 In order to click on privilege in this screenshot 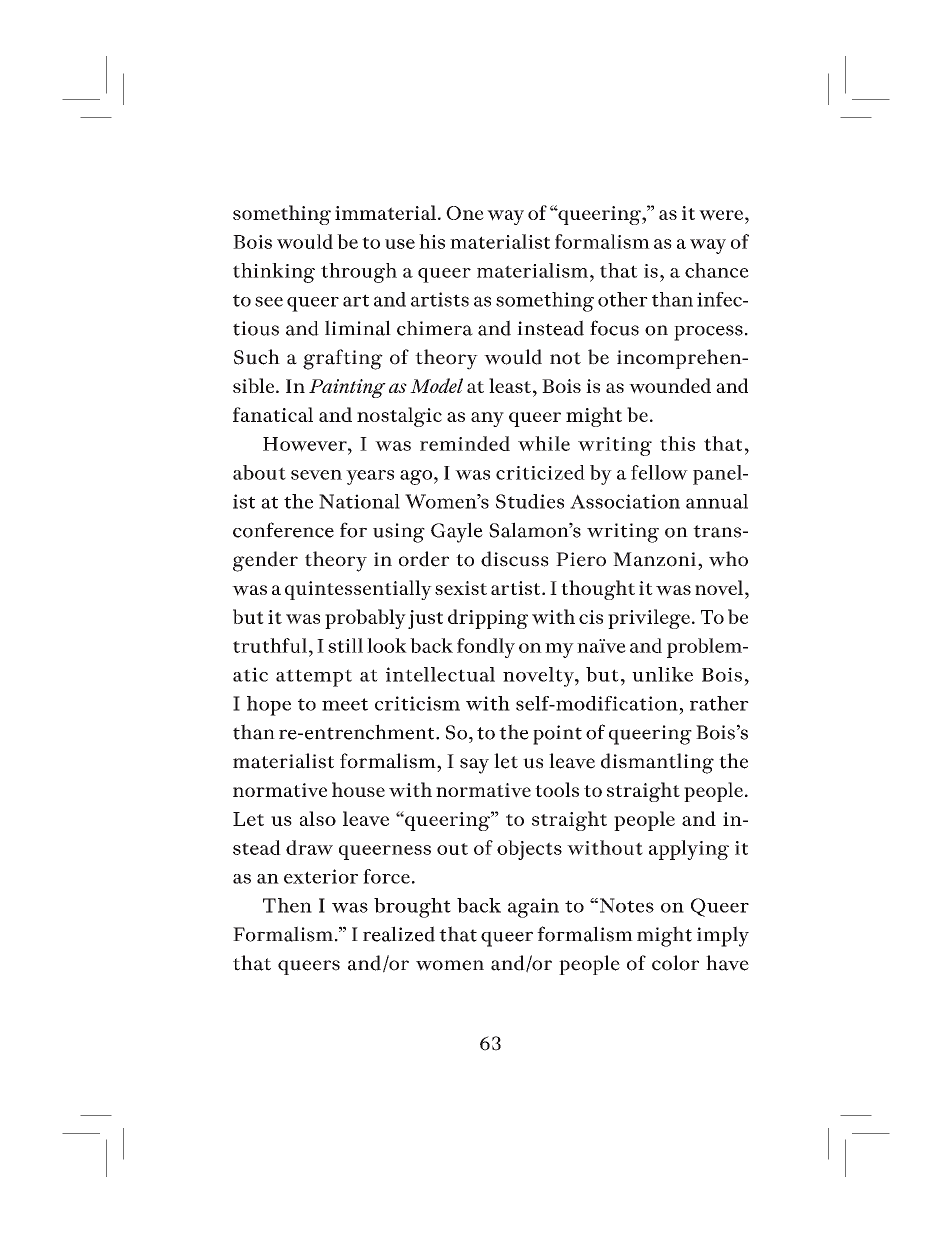, I will do `click(649, 619)`.
